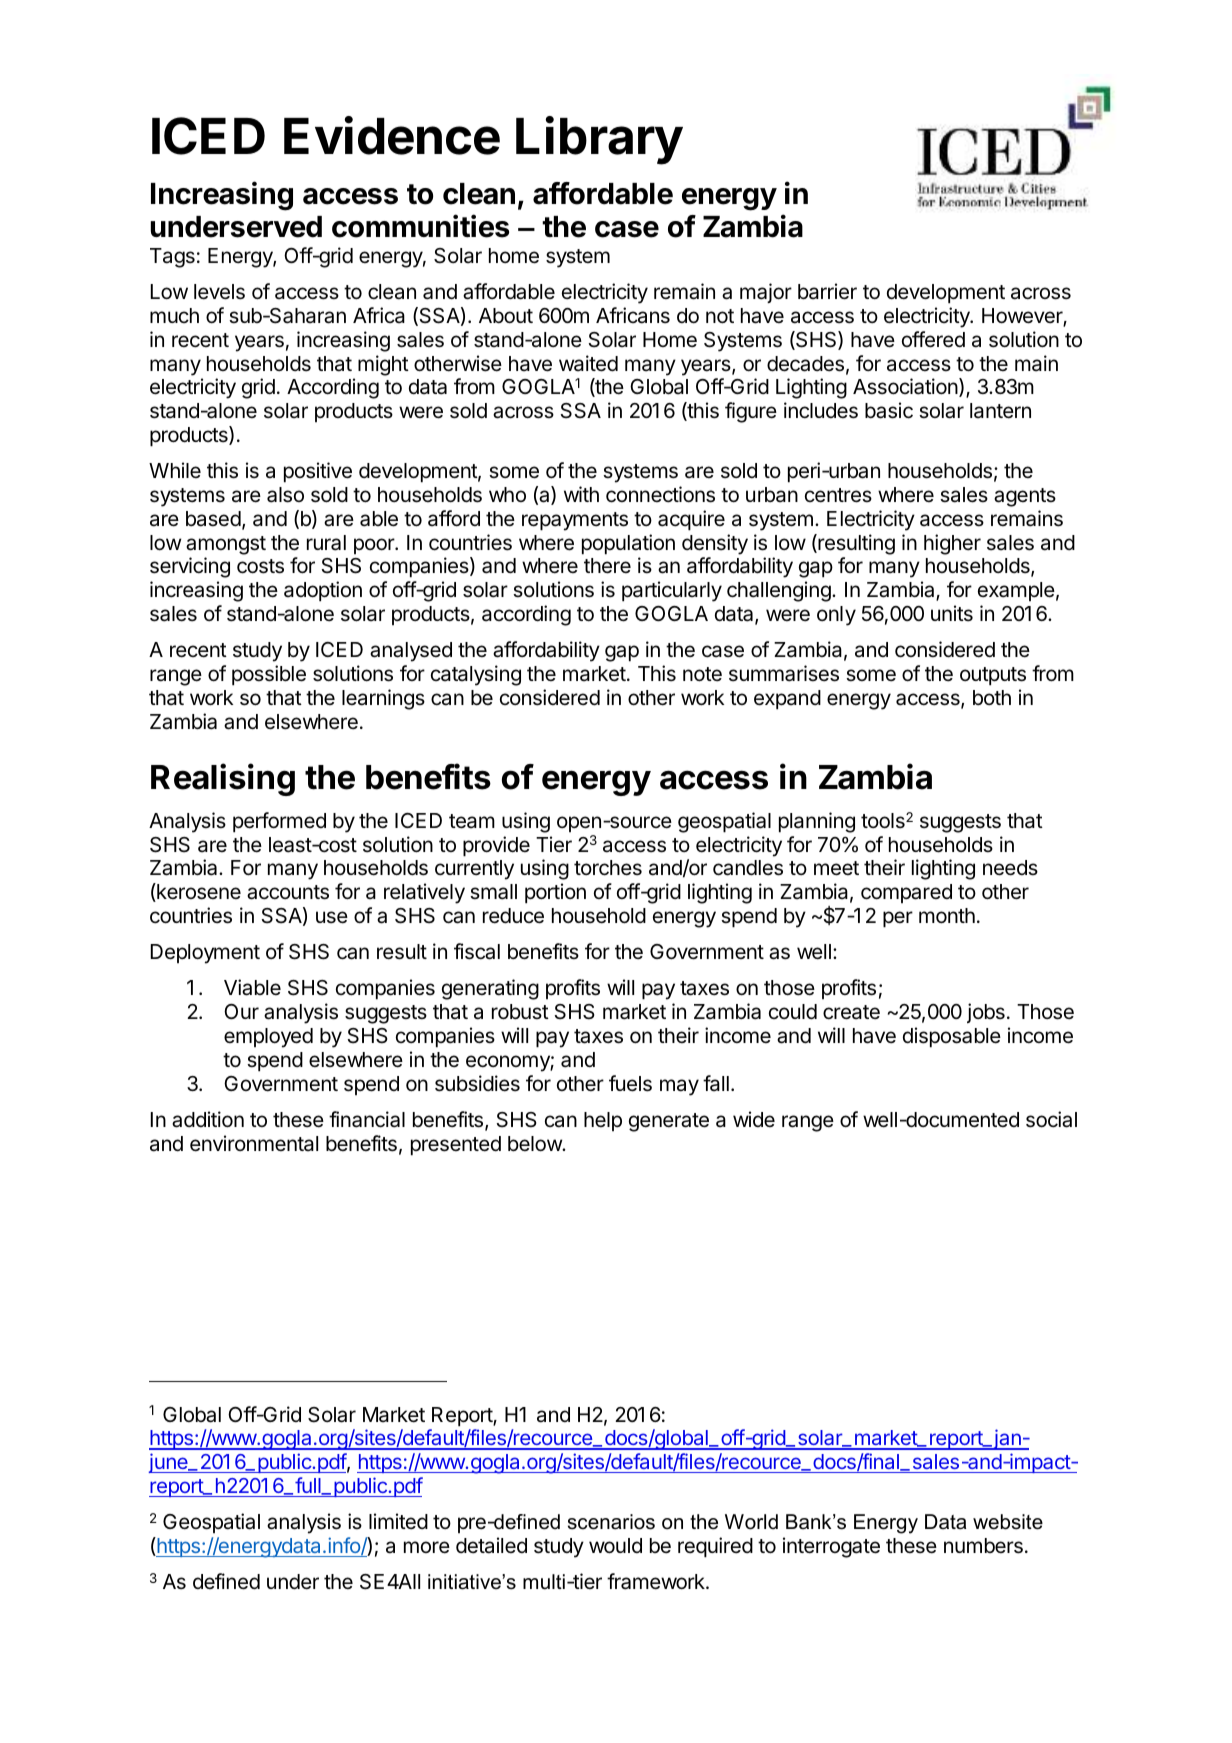  What do you see at coordinates (392, 135) in the image?
I see `Evidence` at bounding box center [392, 135].
